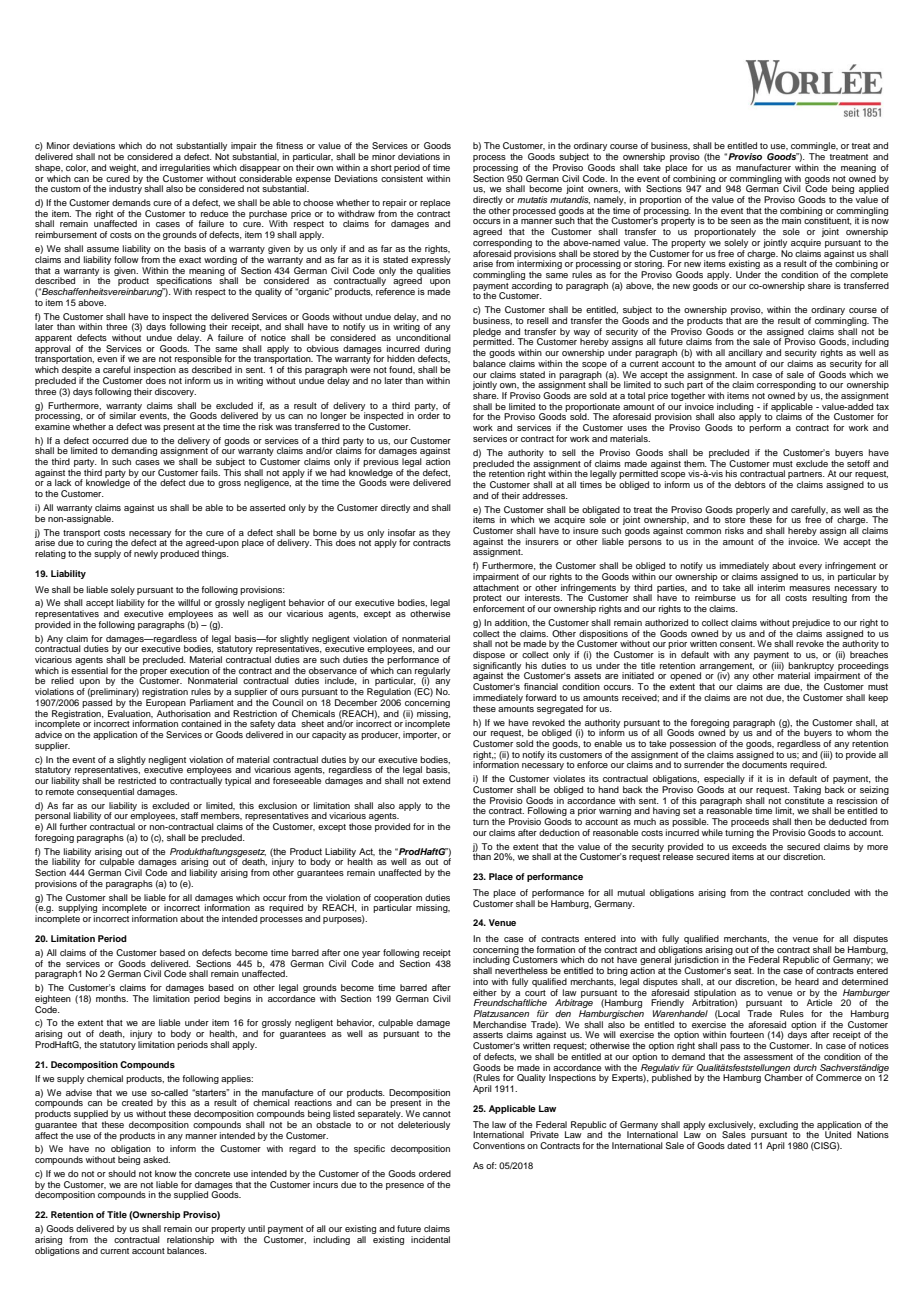 The width and height of the screenshot is (924, 1308). Describe the element at coordinates (125, 188) in the screenshot. I see `industry` at that location.
